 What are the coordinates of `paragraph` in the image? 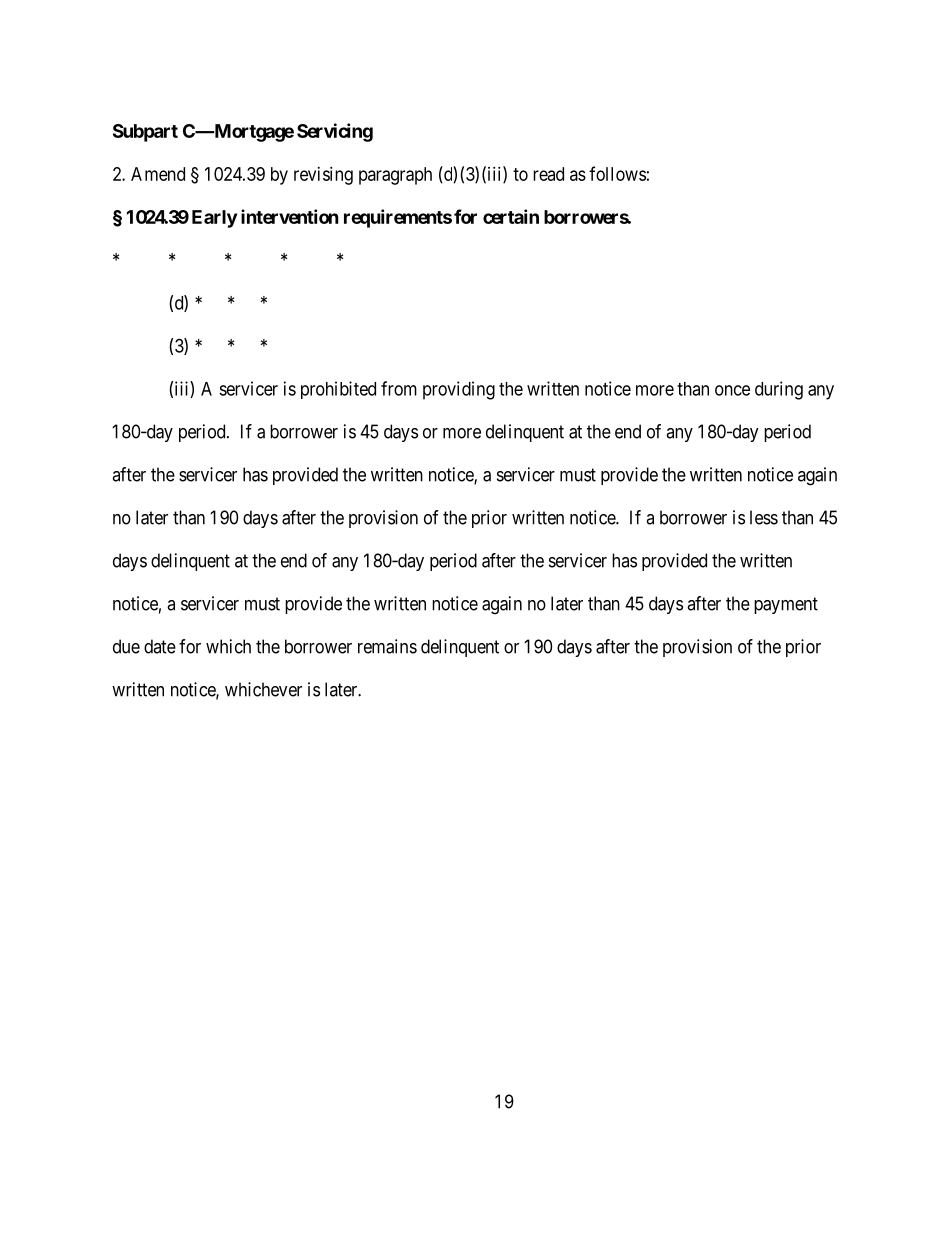 It's located at (395, 176).
